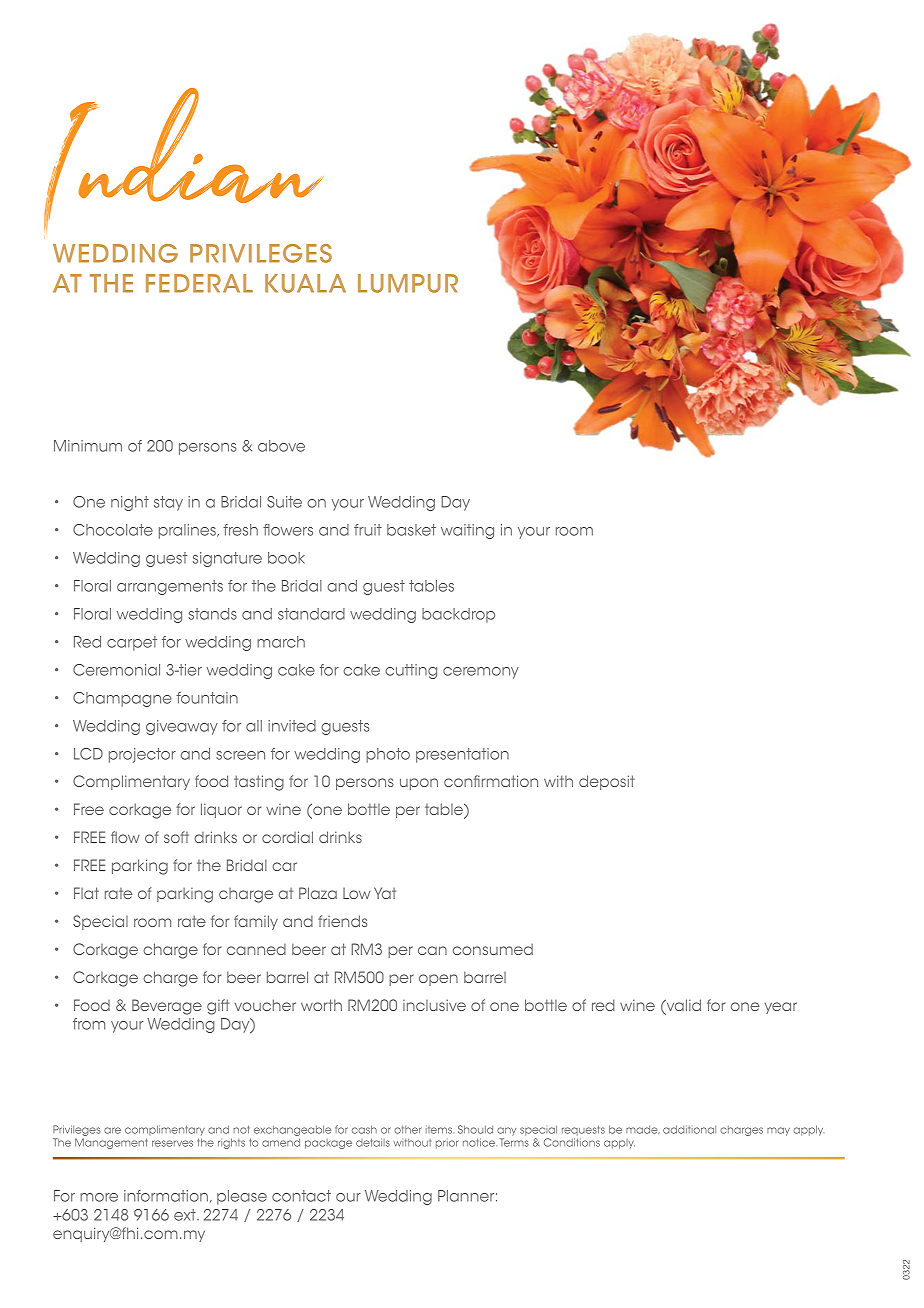  Describe the element at coordinates (305, 283) in the screenshot. I see `KUALA` at that location.
